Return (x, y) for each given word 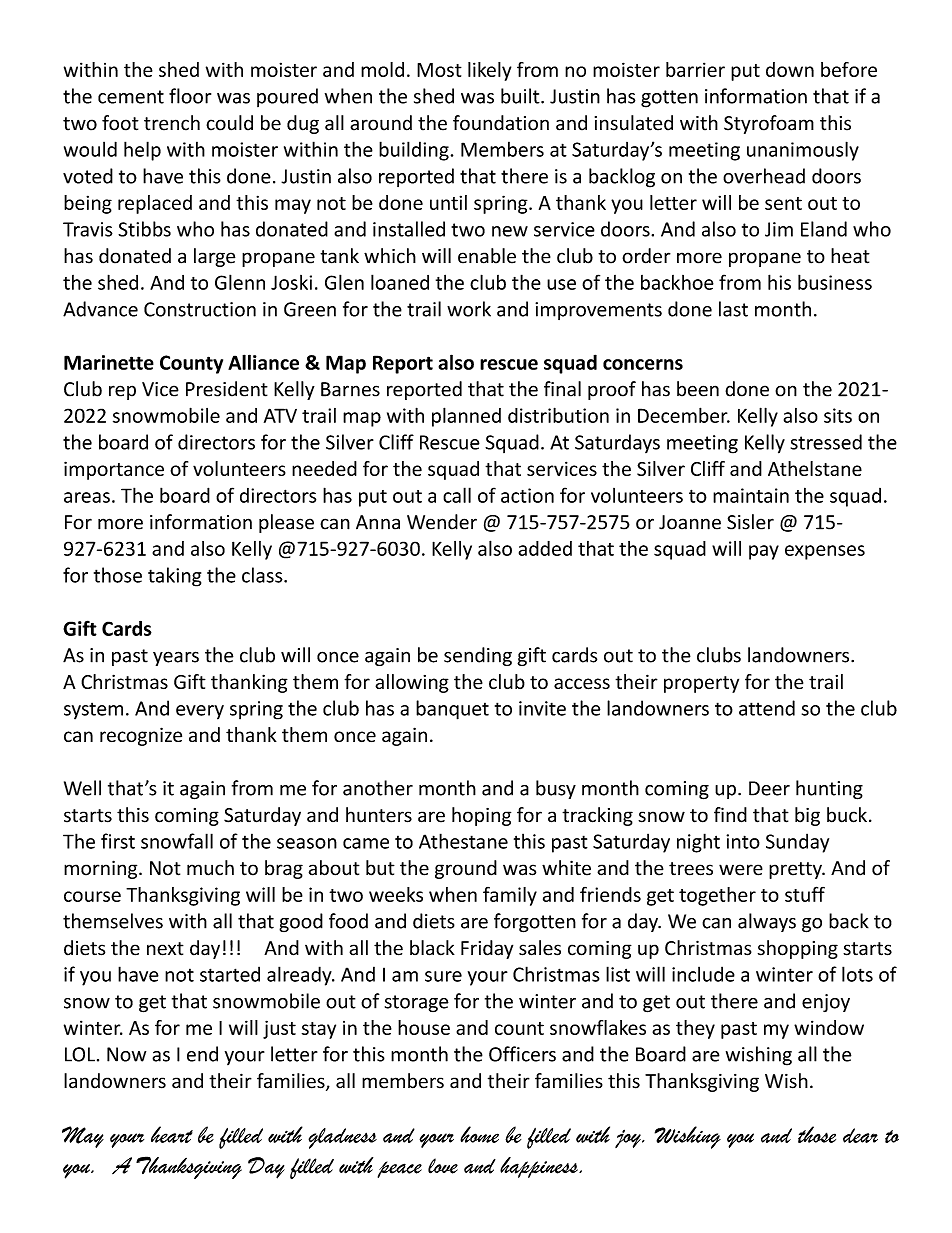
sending (478, 656)
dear (860, 1135)
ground (466, 869)
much (210, 868)
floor (190, 96)
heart (172, 1134)
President (227, 389)
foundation (501, 123)
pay (764, 552)
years (176, 658)
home (479, 1134)
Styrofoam (769, 124)
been (698, 389)
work (469, 309)
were (741, 870)
